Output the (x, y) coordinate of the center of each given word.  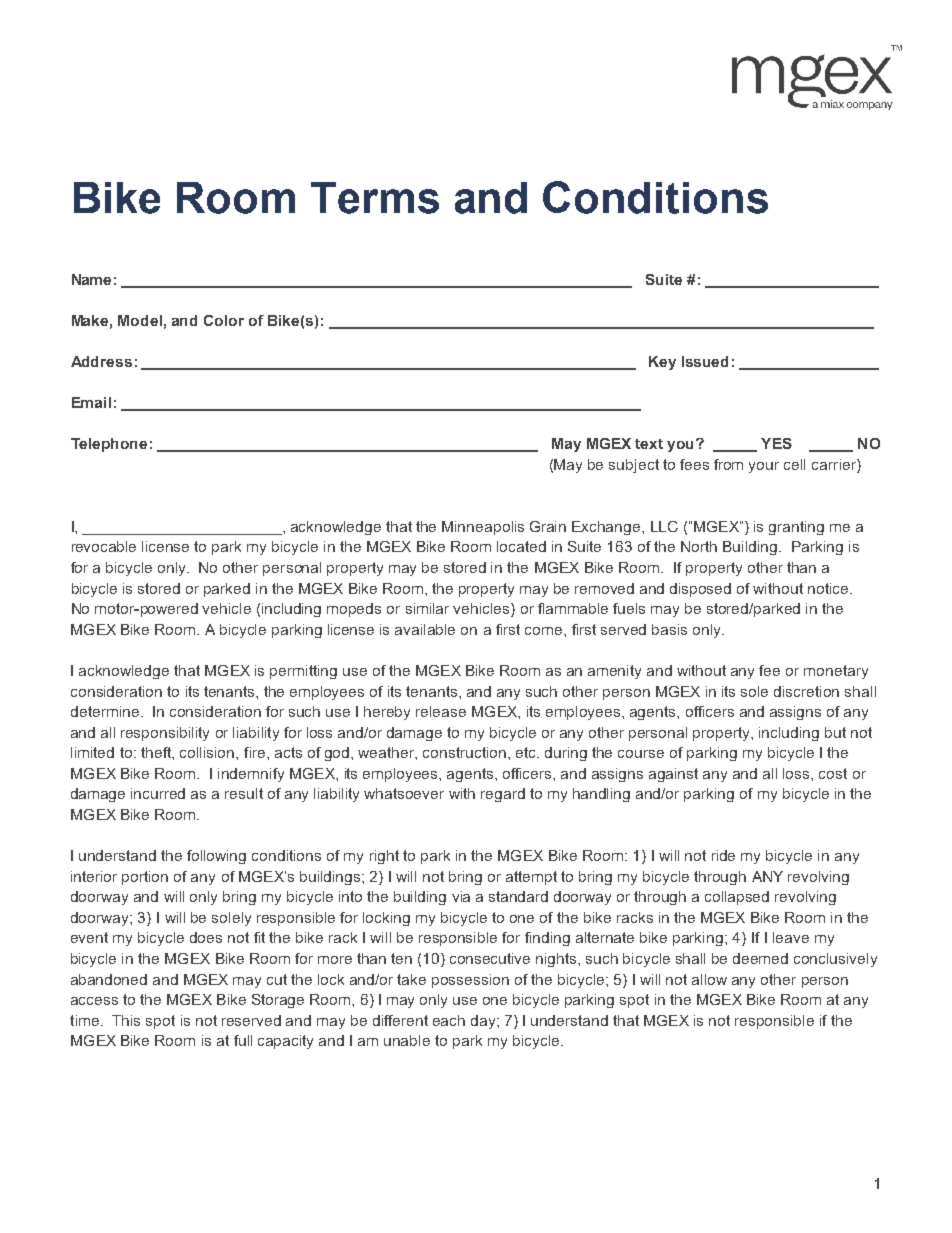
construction (464, 752)
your (764, 467)
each (449, 1020)
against (673, 775)
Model (140, 320)
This (126, 1020)
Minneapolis (483, 528)
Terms (375, 198)
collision (208, 752)
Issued (705, 361)
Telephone (109, 445)
